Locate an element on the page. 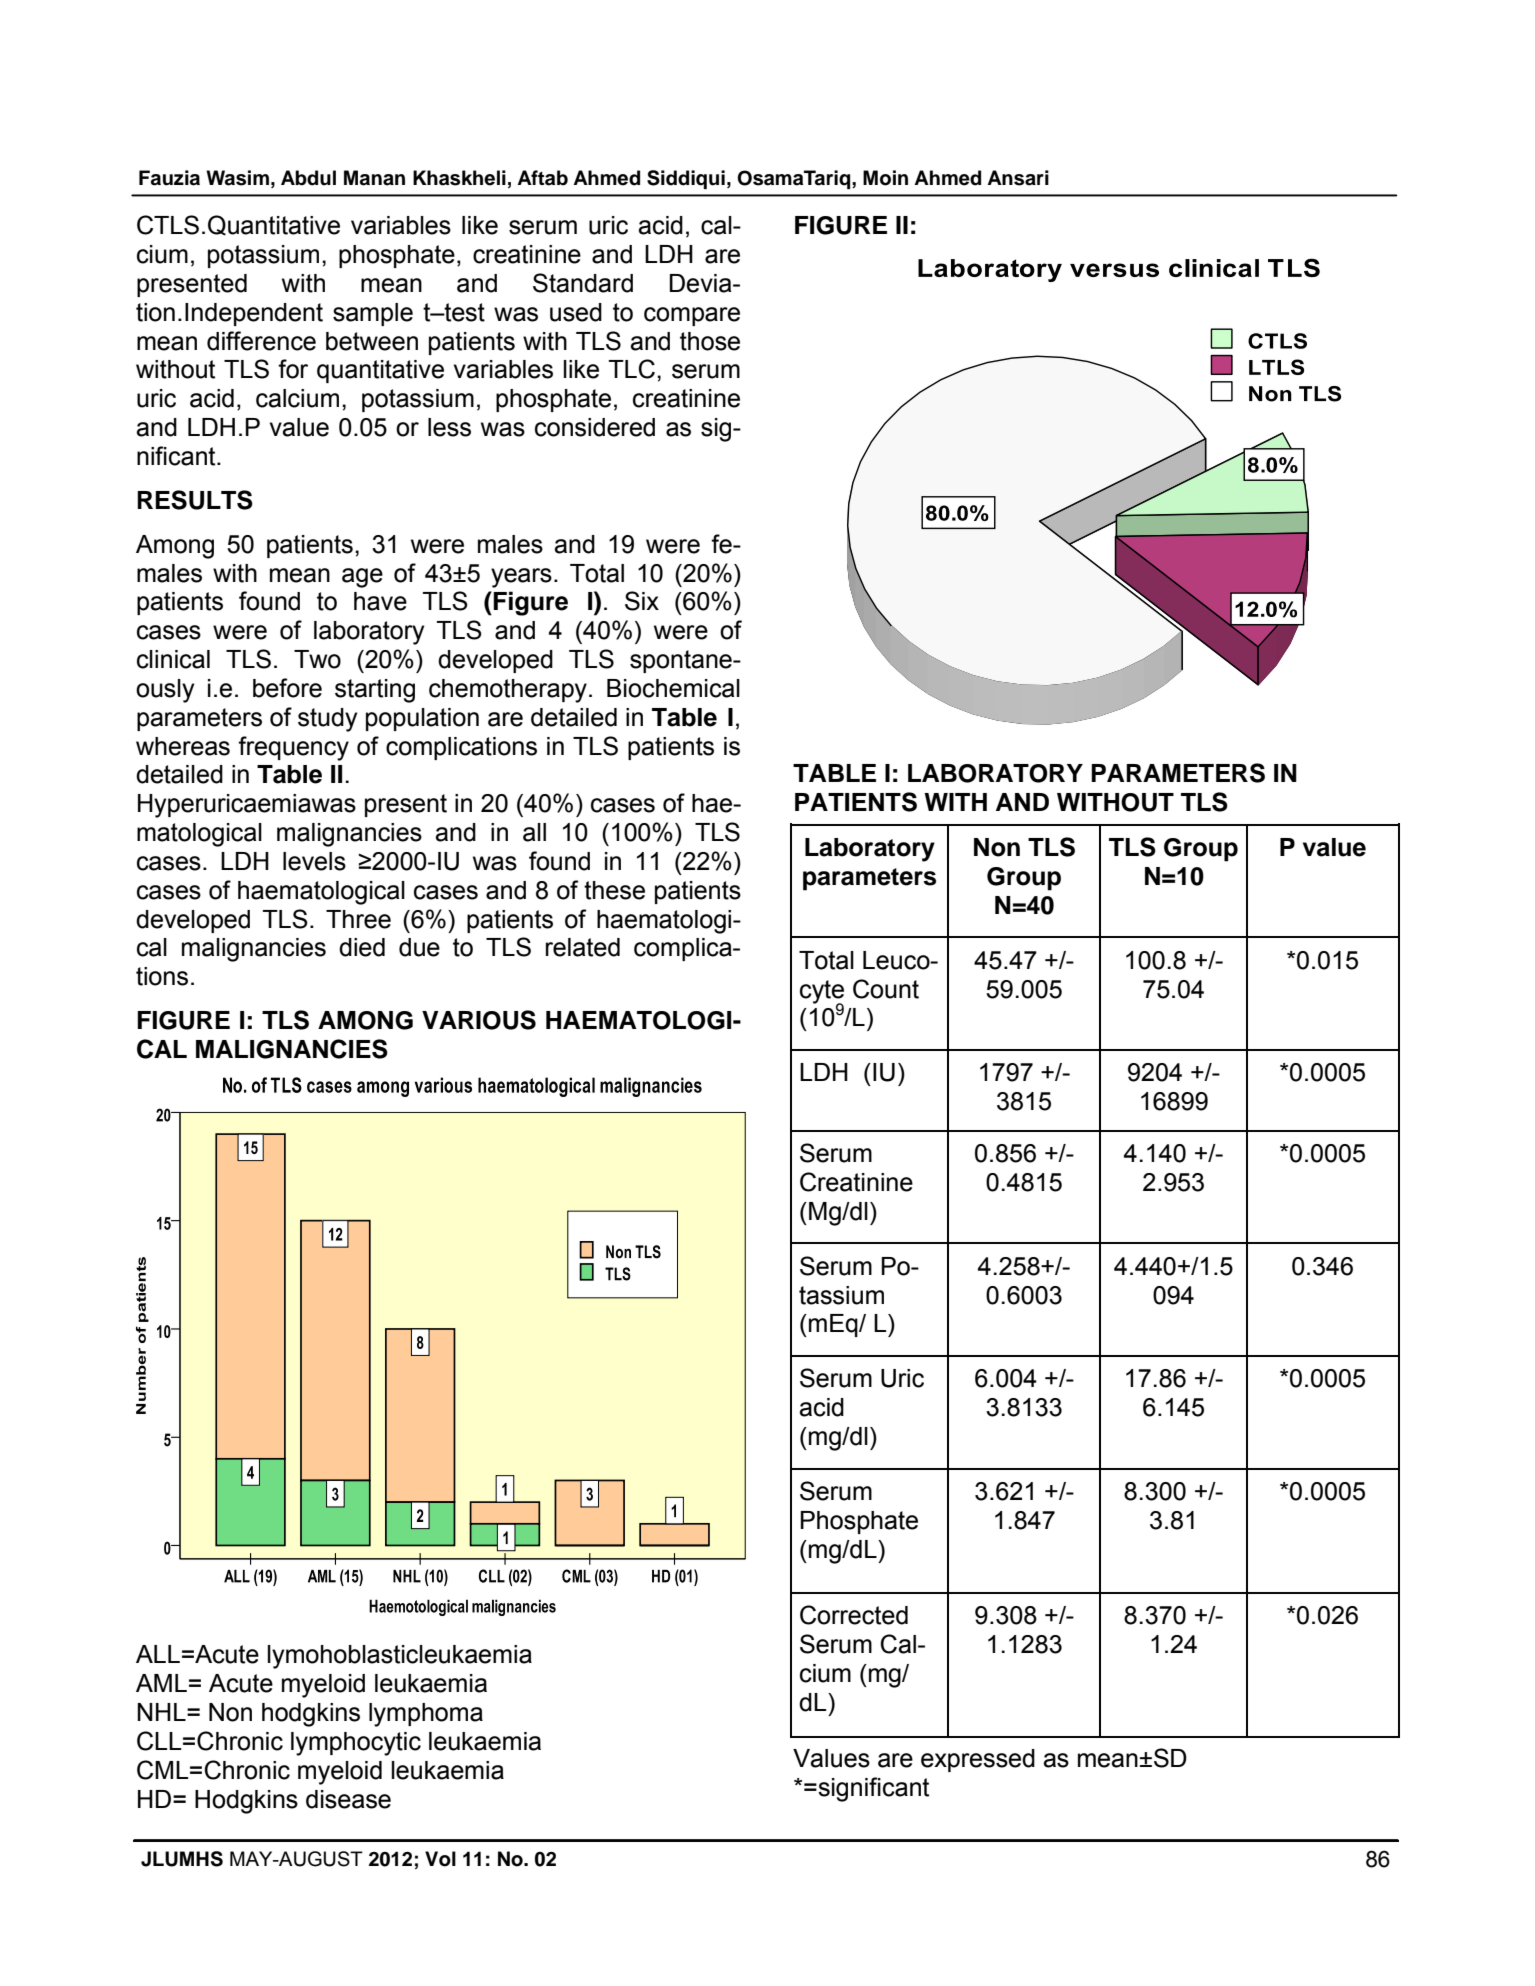  VARIOUS is located at coordinates (479, 1020).
